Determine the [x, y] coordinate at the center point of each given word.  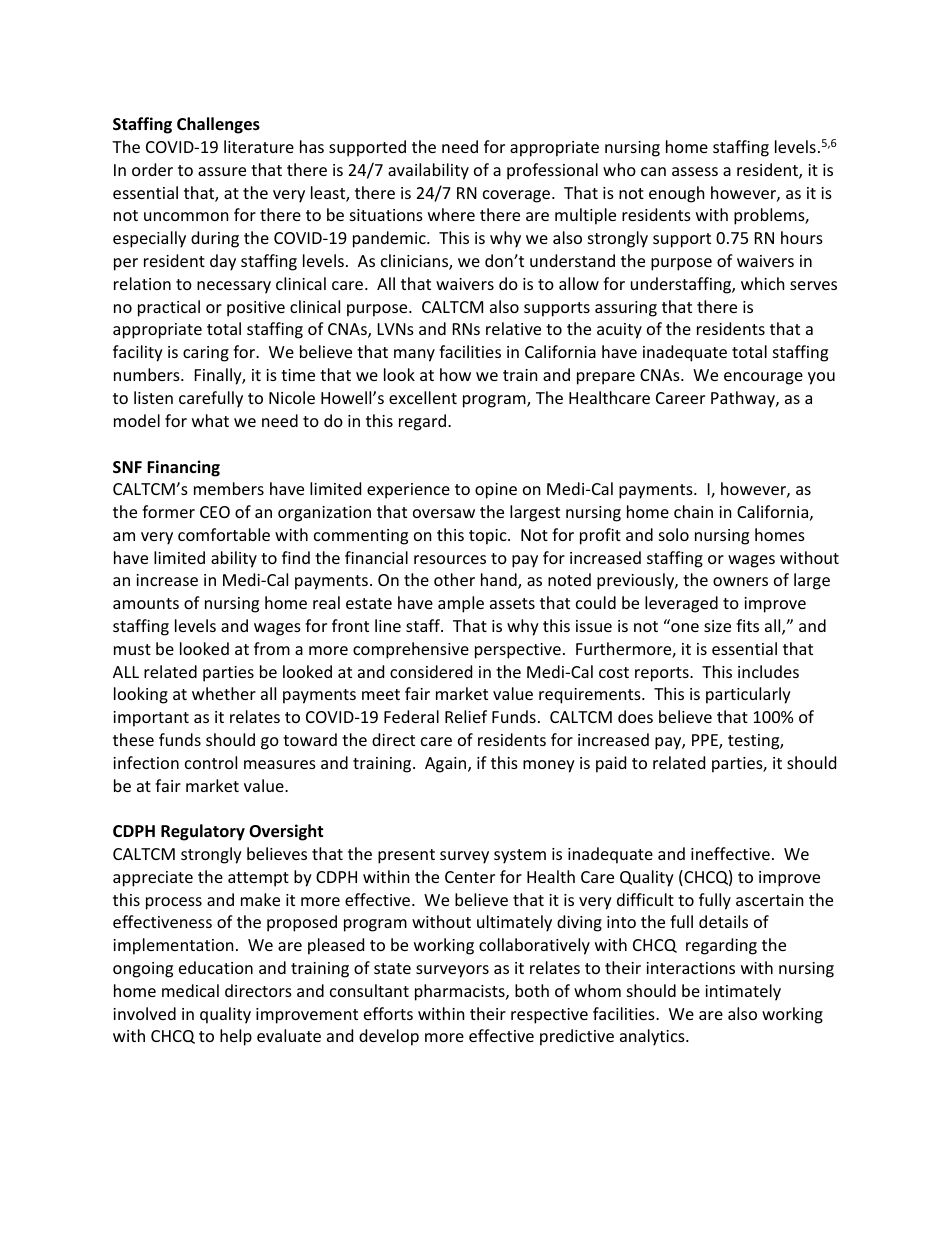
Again [447, 765]
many [414, 355]
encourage [763, 378]
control [211, 762]
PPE [706, 741]
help [236, 1037]
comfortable [224, 534]
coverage [518, 196]
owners [740, 581]
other [454, 579]
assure [222, 171]
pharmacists [461, 992]
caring [206, 354]
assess [695, 171]
